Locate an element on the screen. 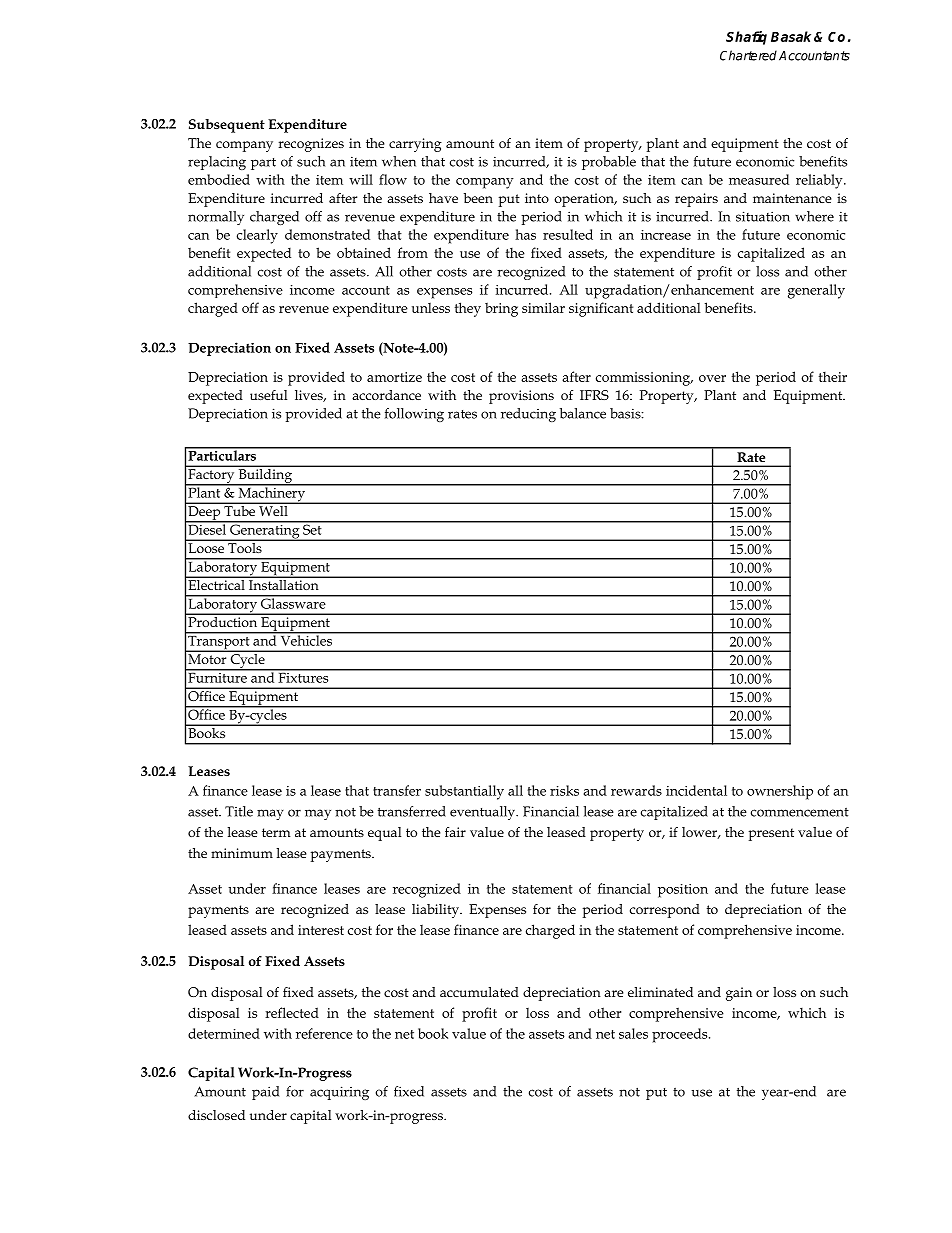 The height and width of the screenshot is (1233, 952). Chartered is located at coordinates (748, 55).
